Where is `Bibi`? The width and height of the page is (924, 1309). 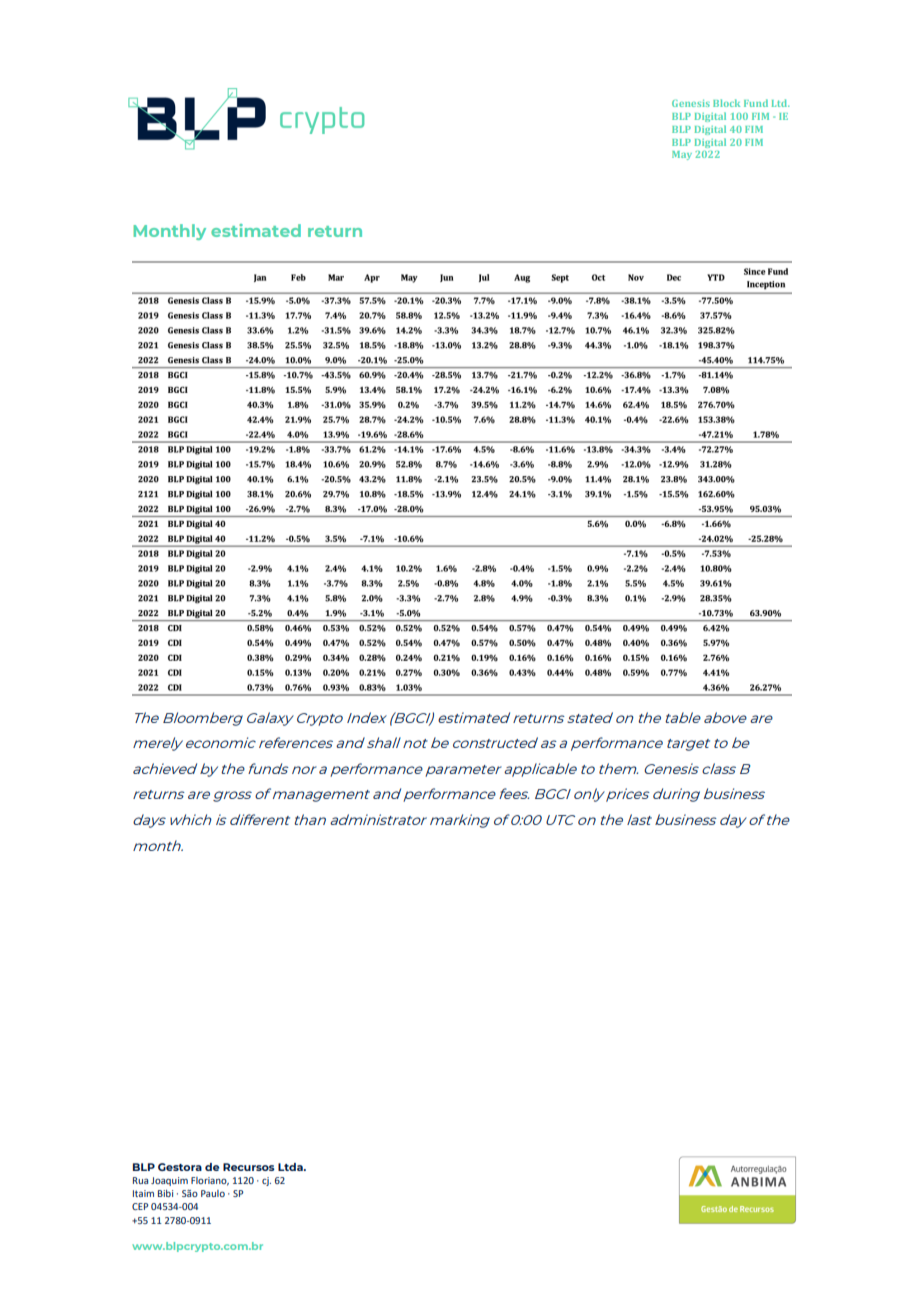 Bibi is located at coordinates (165, 1193).
